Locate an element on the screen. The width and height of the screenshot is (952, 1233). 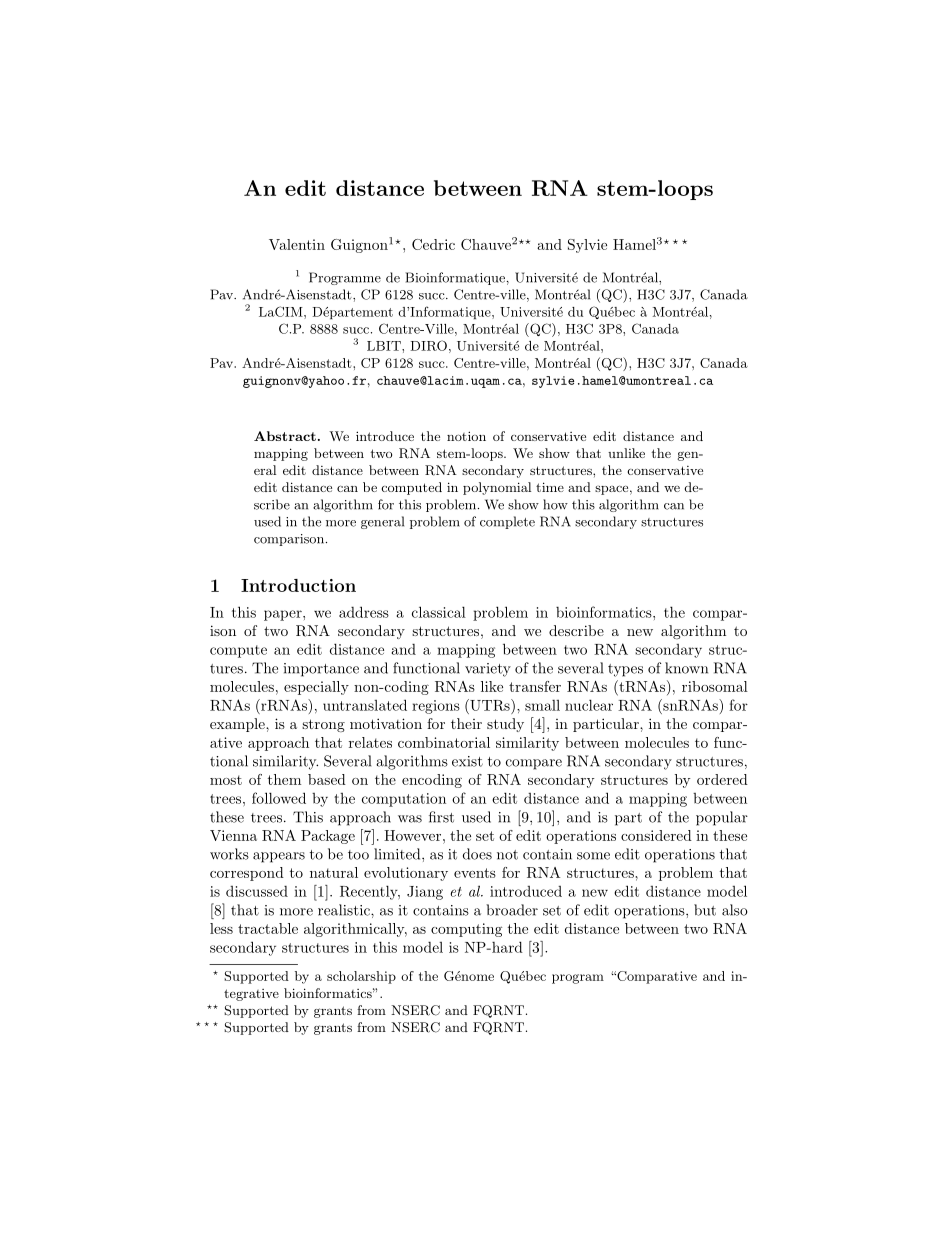
paper is located at coordinates (284, 615).
